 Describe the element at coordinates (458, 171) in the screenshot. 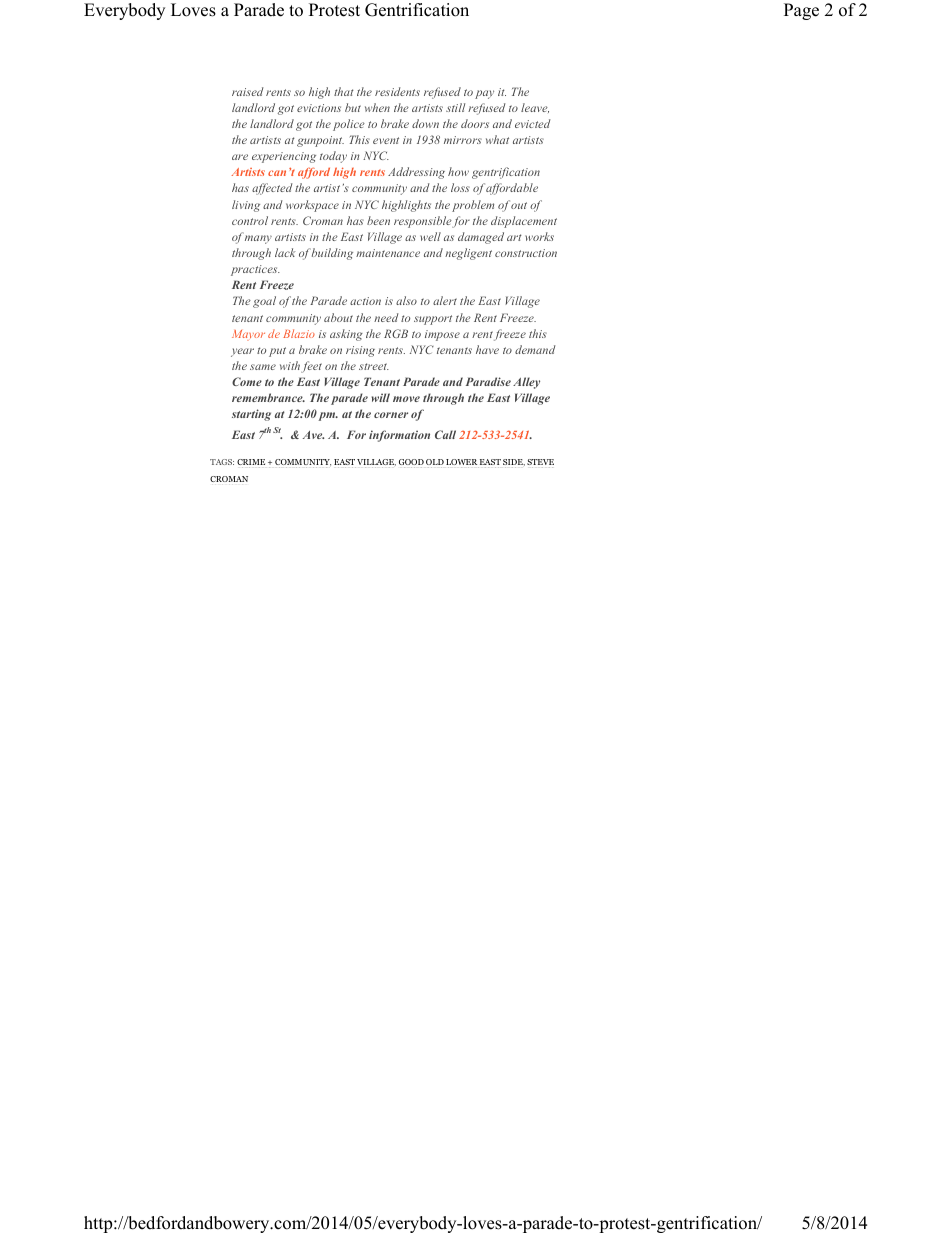

I see `how` at that location.
